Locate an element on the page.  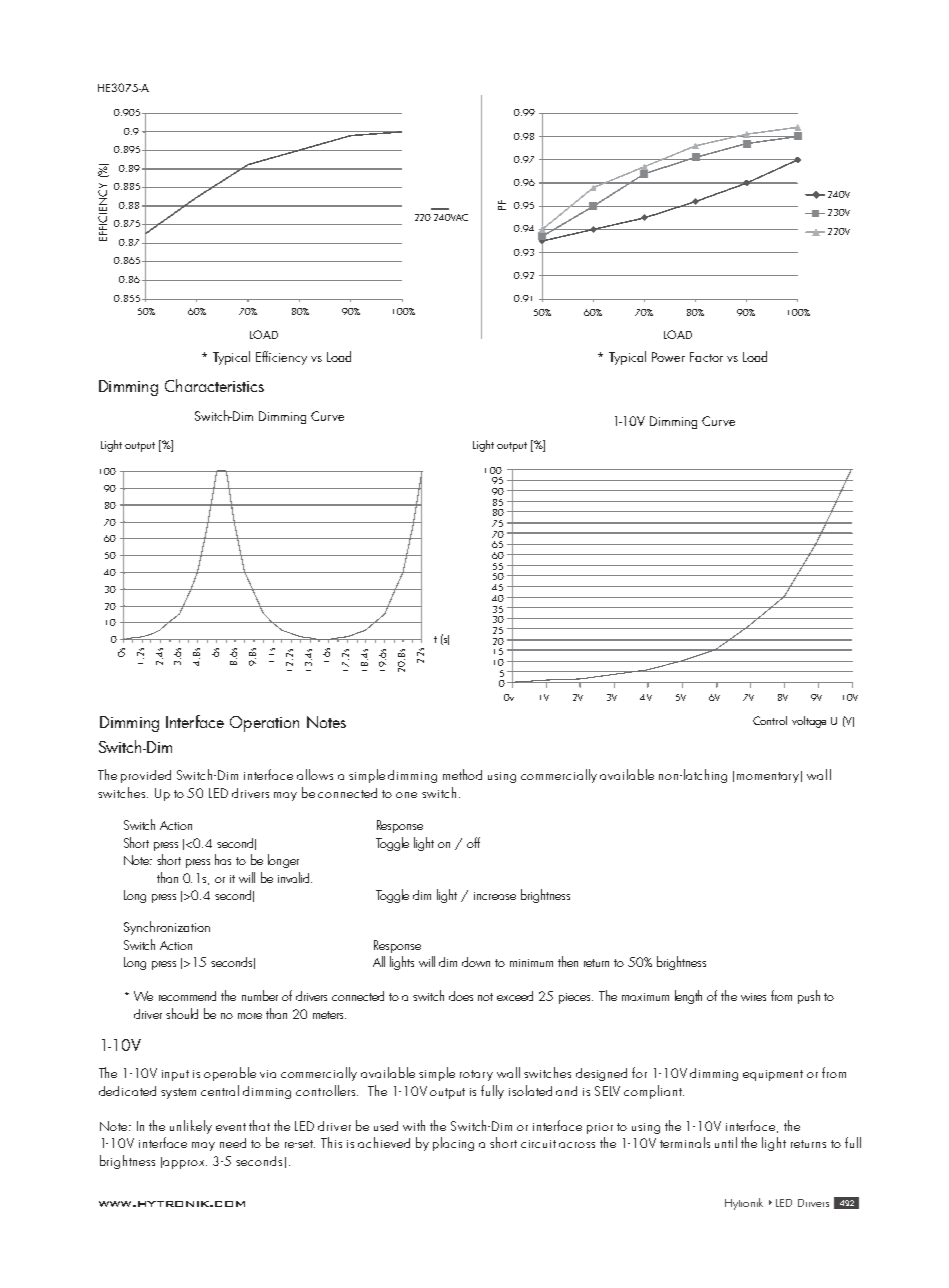
voltage is located at coordinates (809, 722).
